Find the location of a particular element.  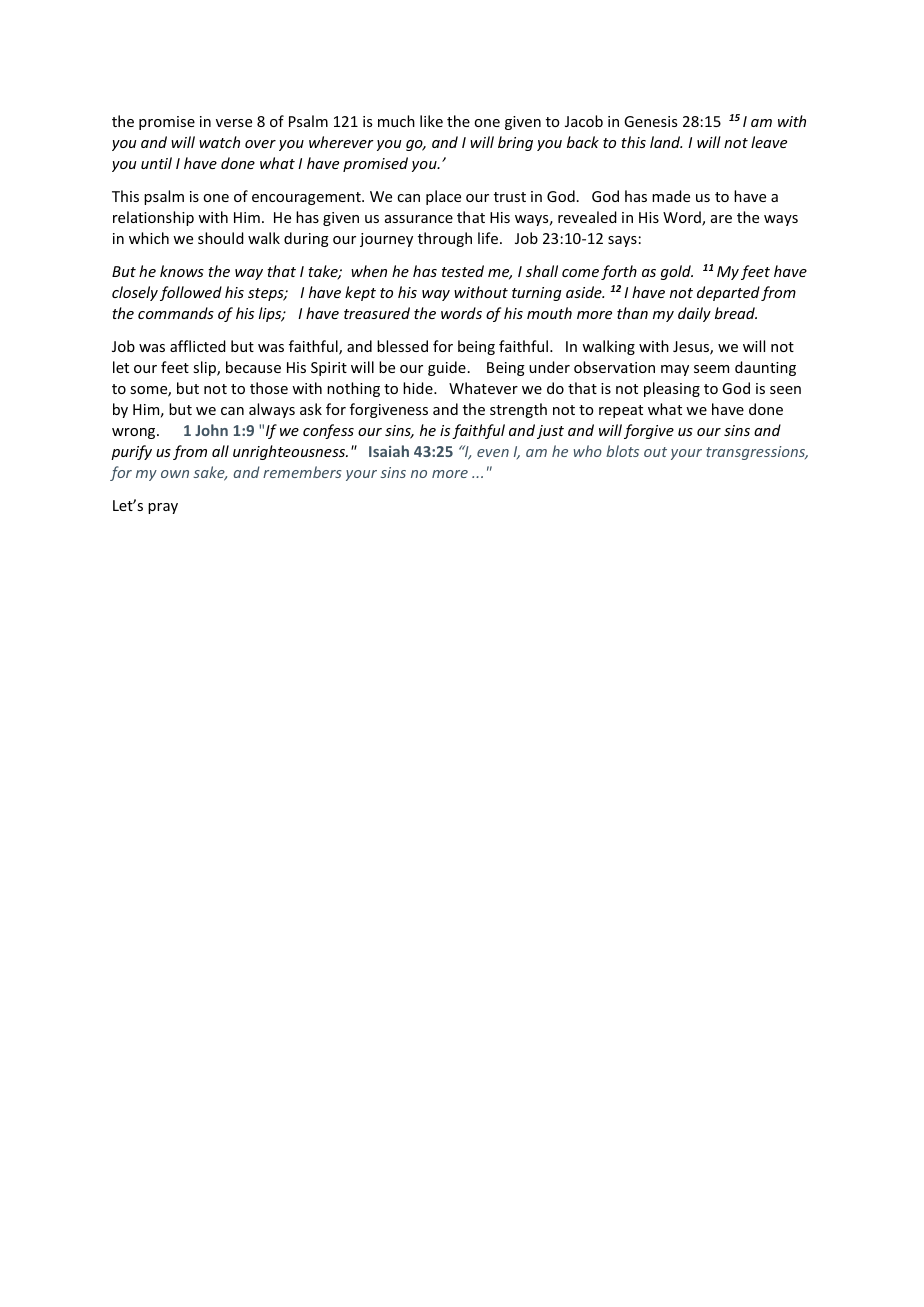

John is located at coordinates (211, 430).
